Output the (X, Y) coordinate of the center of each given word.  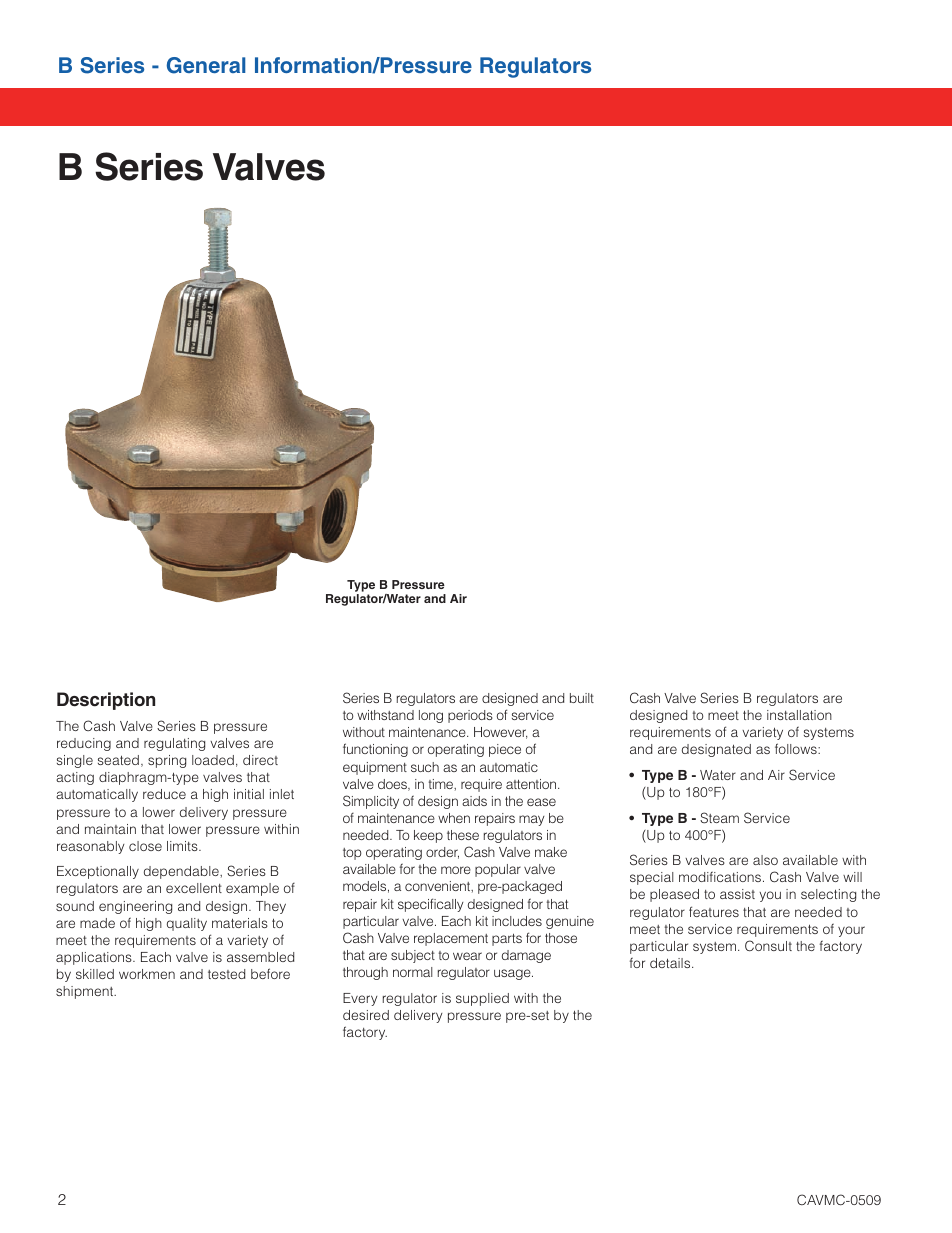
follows (797, 748)
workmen (147, 974)
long (431, 716)
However (500, 733)
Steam (719, 818)
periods (470, 716)
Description (106, 701)
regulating (174, 744)
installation (799, 715)
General (206, 65)
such (425, 767)
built (582, 698)
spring (167, 761)
